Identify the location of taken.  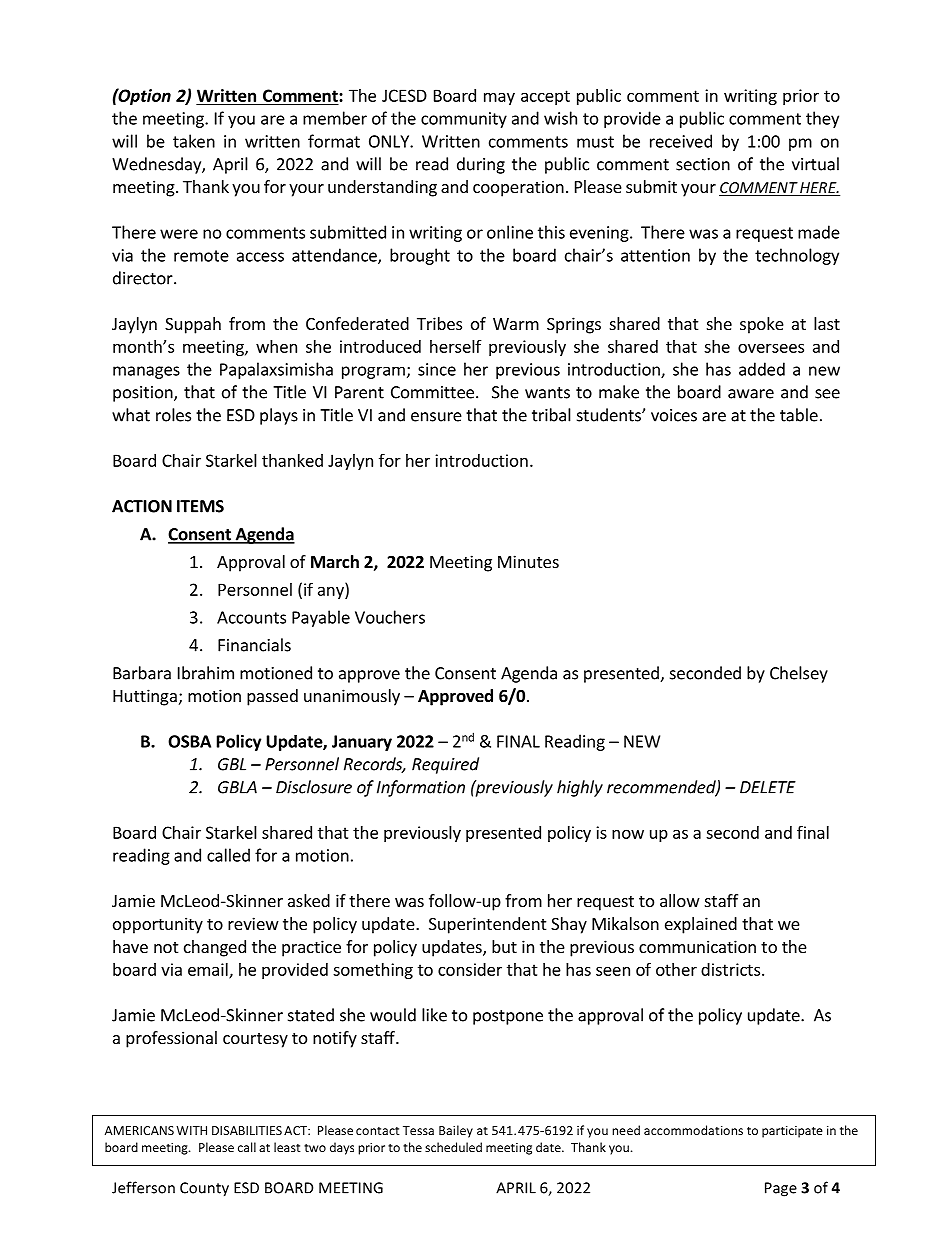
(194, 141).
